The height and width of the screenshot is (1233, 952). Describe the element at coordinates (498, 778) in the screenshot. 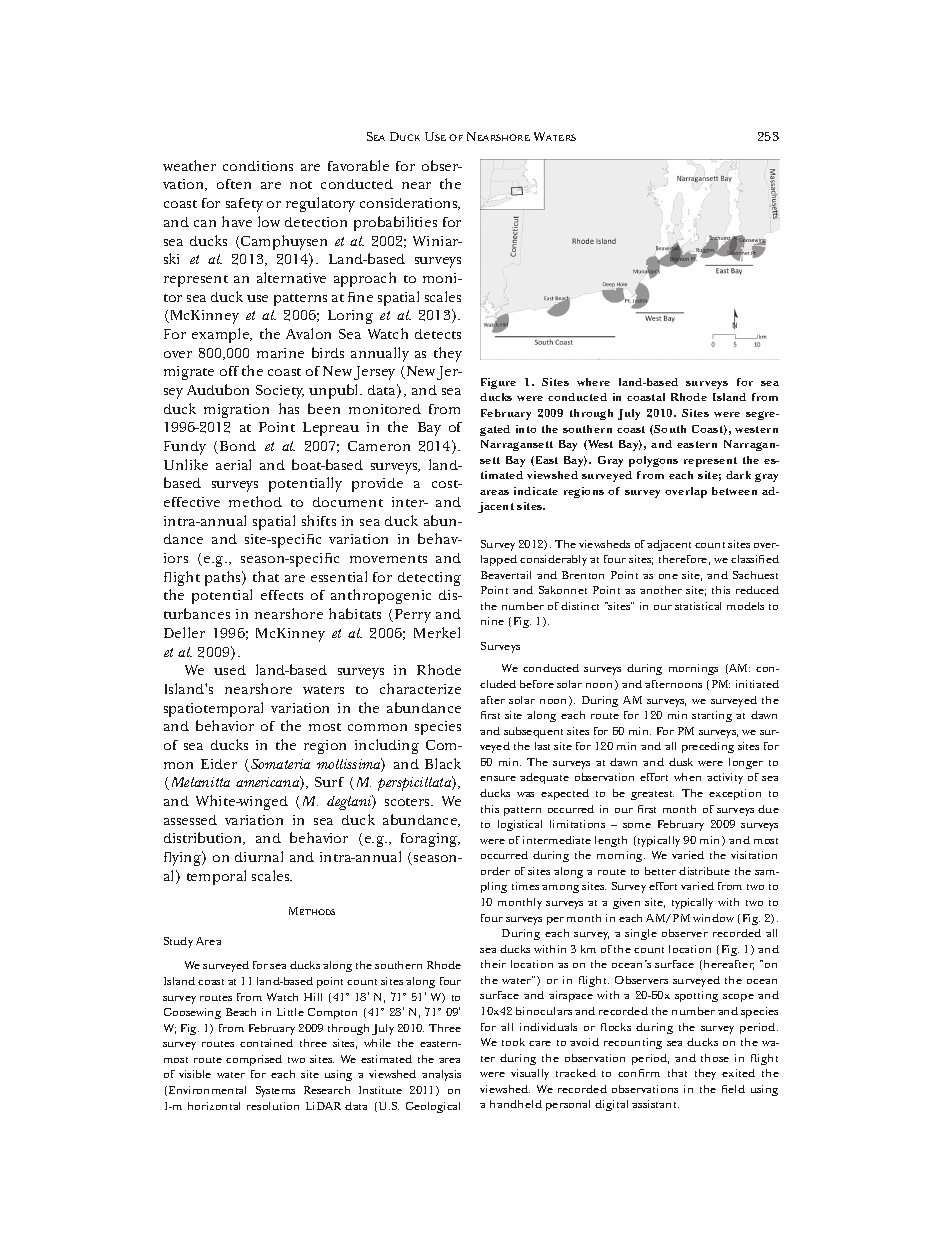

I see `ensure` at that location.
